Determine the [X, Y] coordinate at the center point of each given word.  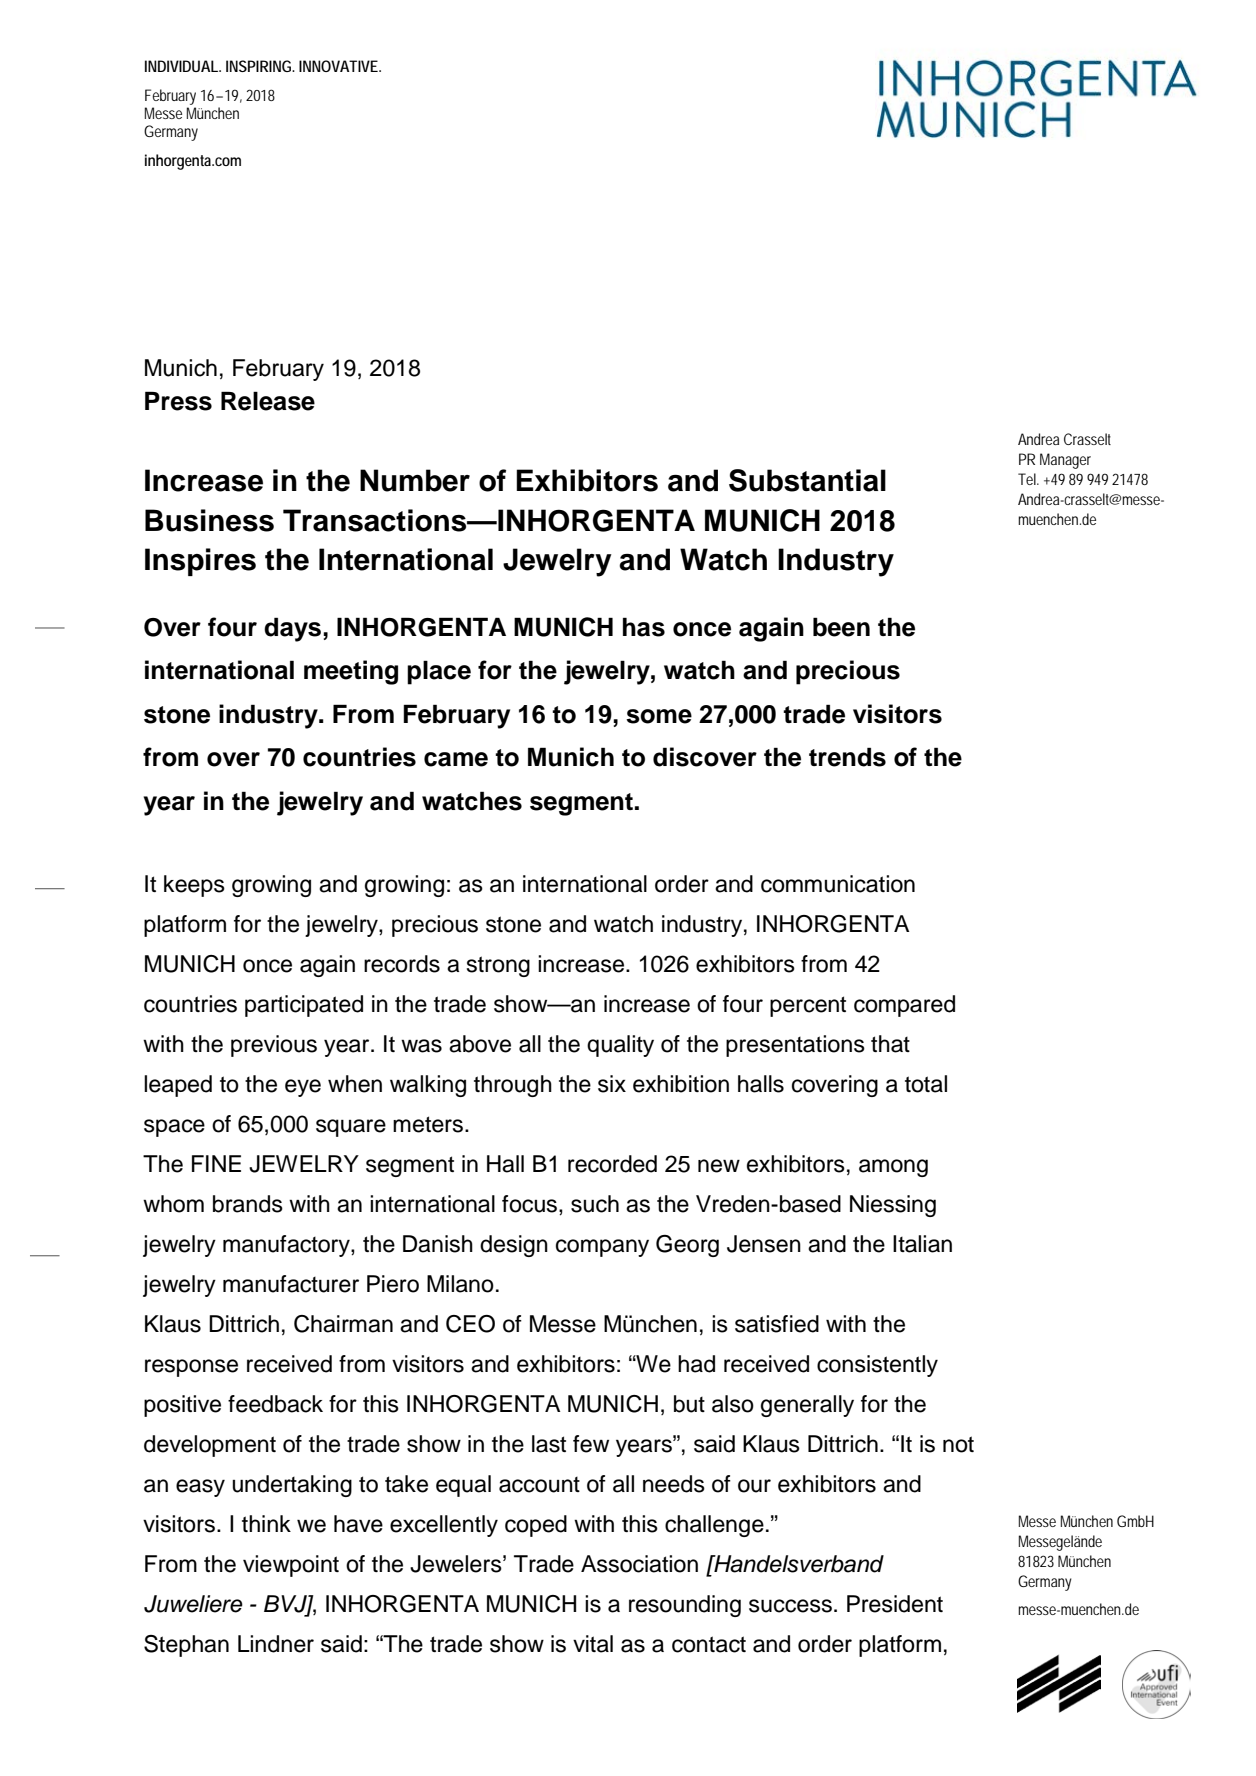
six [612, 1084]
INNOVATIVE [339, 66]
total [926, 1084]
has [644, 627]
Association [639, 1564]
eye [303, 1088]
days [292, 629]
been [841, 627]
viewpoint [291, 1566]
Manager [1065, 461]
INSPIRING [260, 66]
